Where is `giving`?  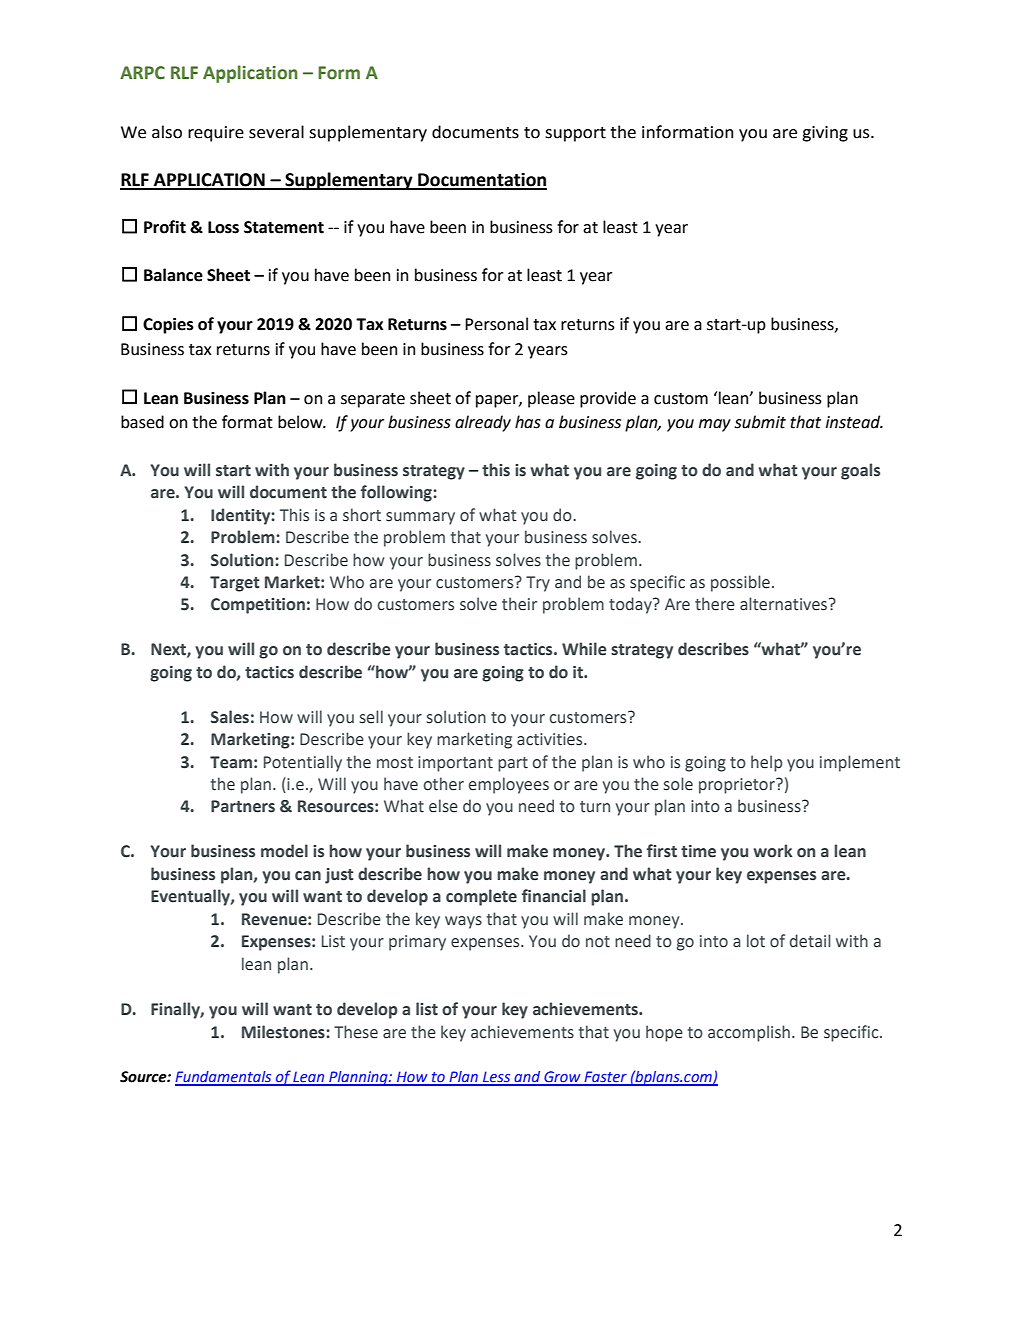 giving is located at coordinates (825, 134).
